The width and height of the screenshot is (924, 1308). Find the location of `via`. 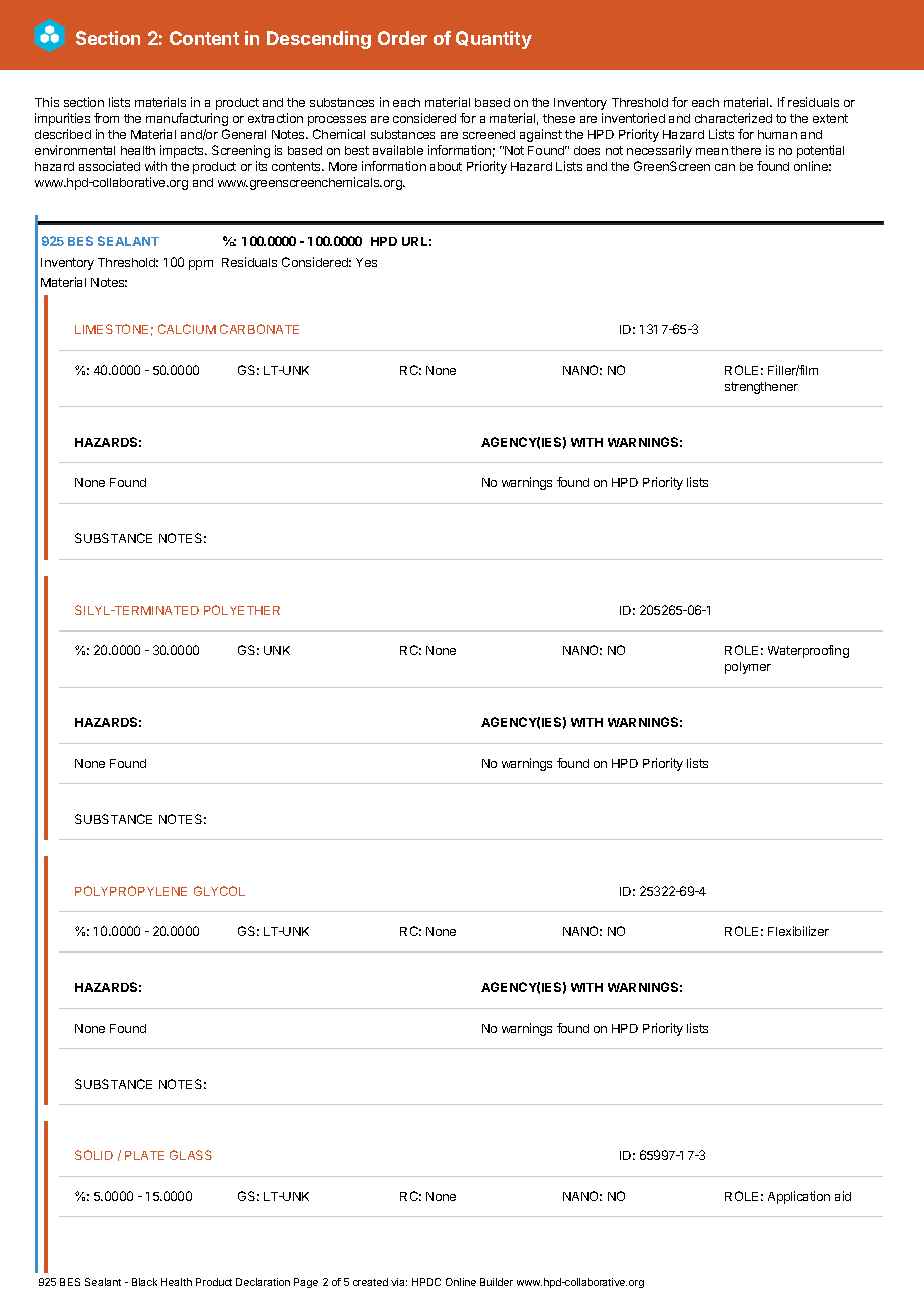

via is located at coordinates (399, 1282).
